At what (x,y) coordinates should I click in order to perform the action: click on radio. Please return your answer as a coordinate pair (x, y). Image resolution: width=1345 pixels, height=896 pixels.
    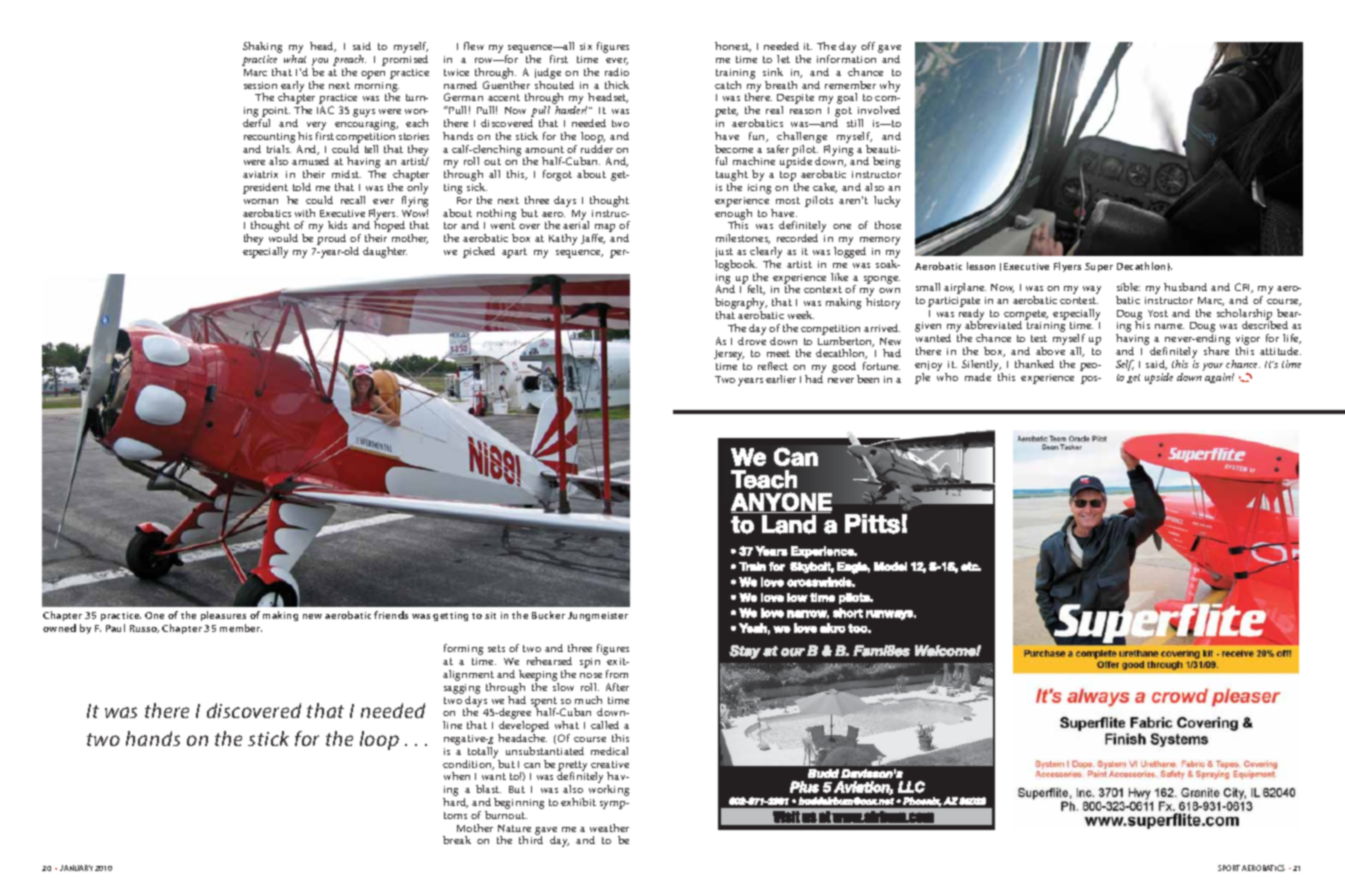
    Looking at the image, I should click on (617, 72).
